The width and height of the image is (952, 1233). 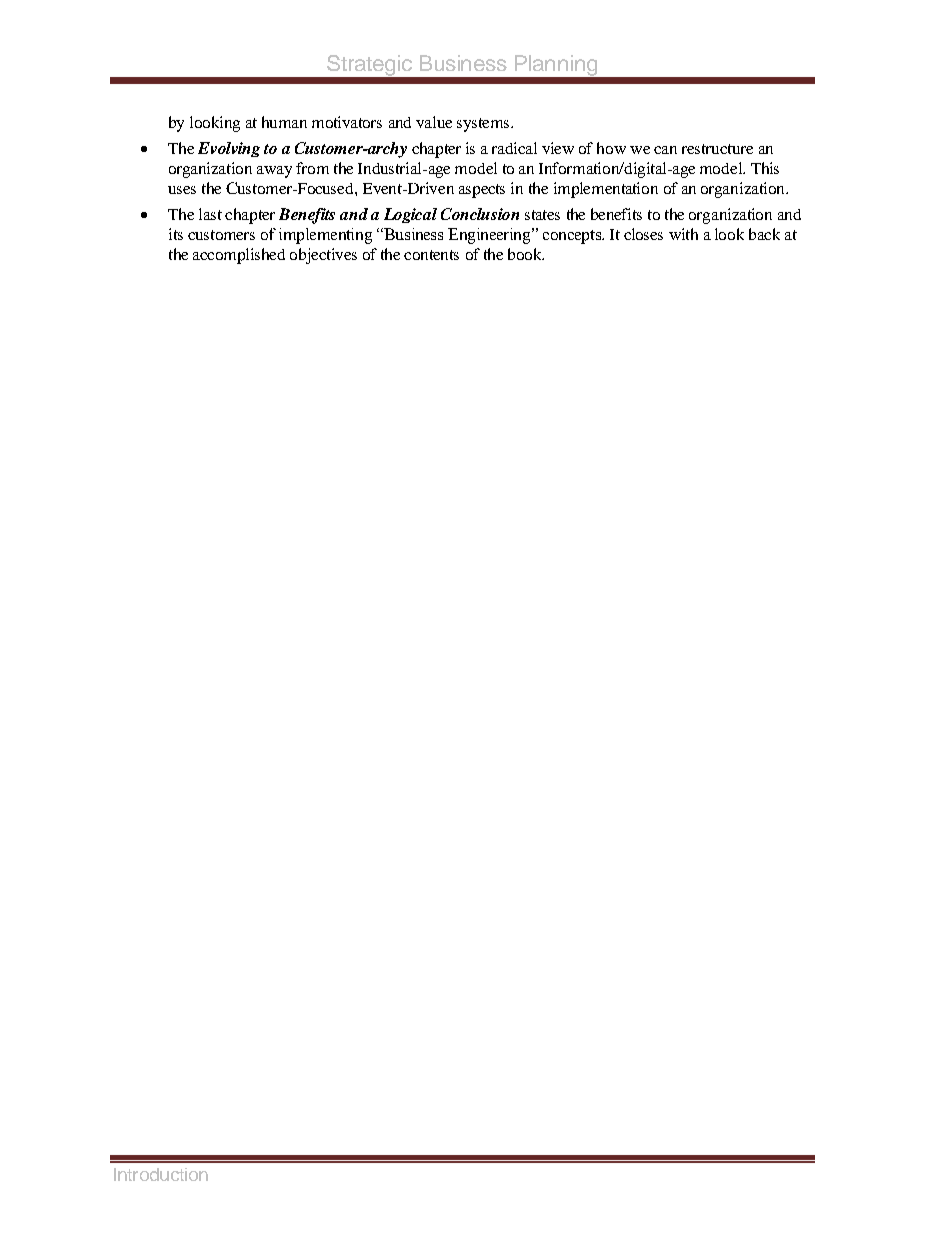 What do you see at coordinates (643, 234) in the image?
I see `closes` at bounding box center [643, 234].
